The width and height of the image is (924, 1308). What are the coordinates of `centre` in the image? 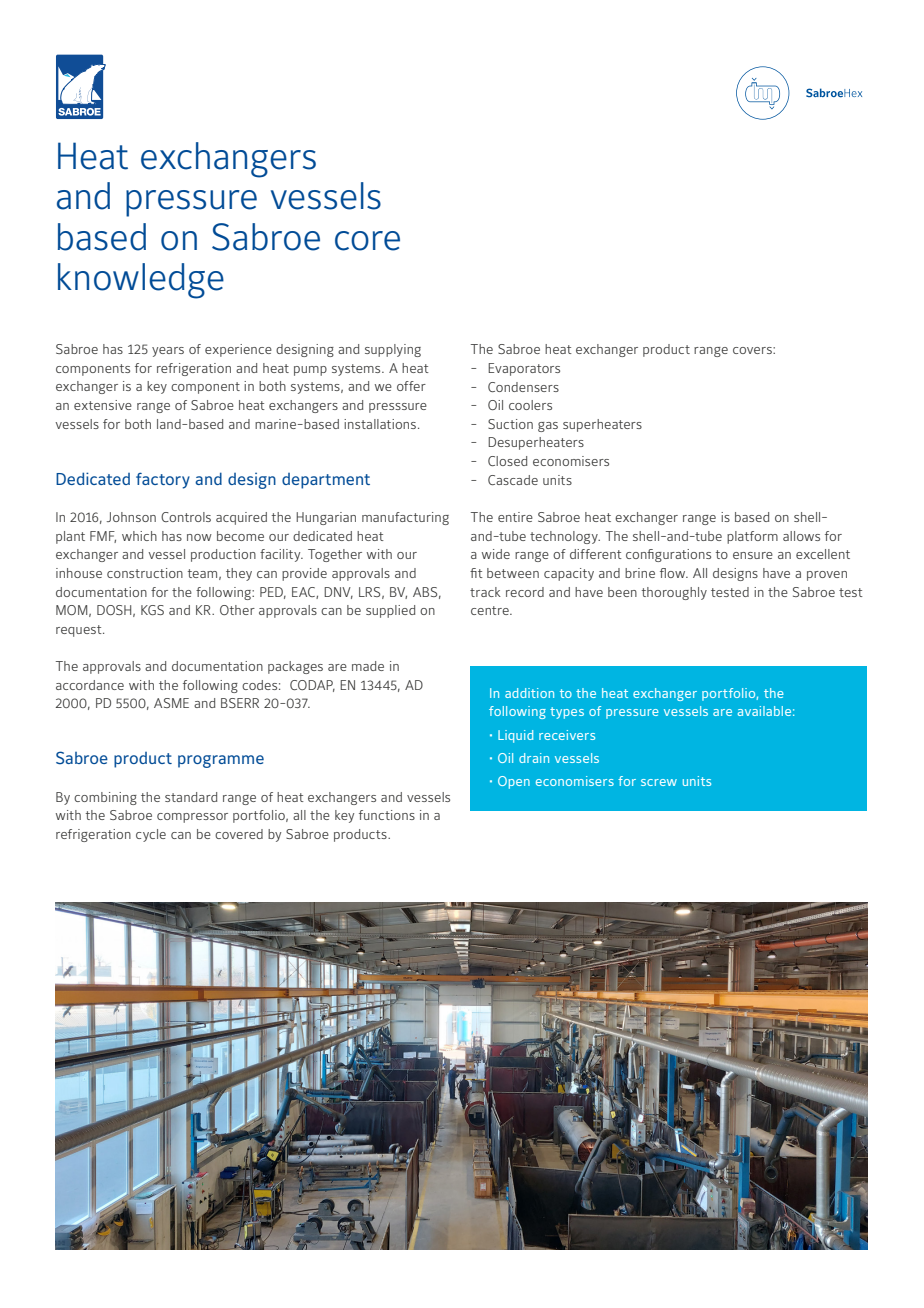 It's located at (491, 610).
